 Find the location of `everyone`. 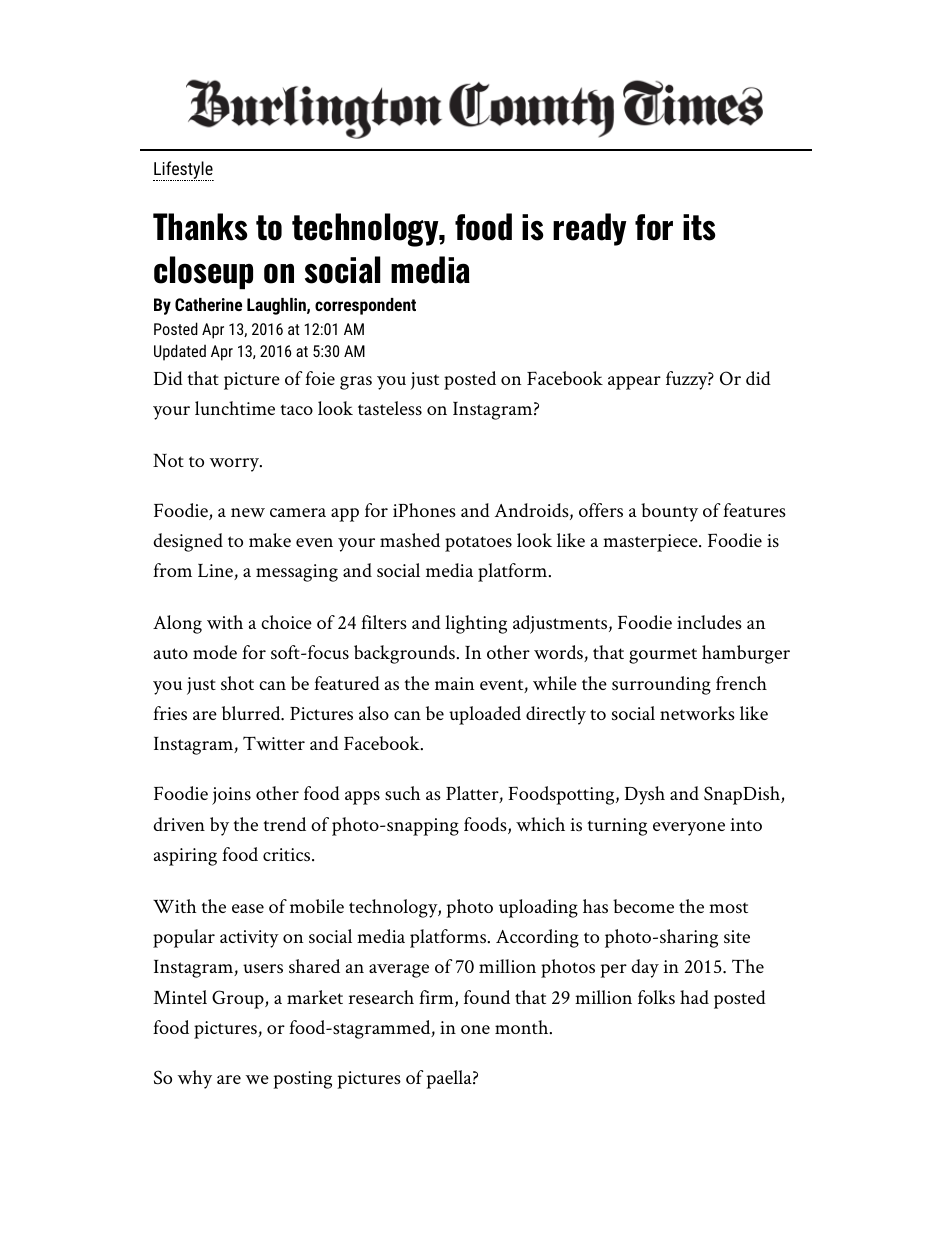

everyone is located at coordinates (689, 829).
